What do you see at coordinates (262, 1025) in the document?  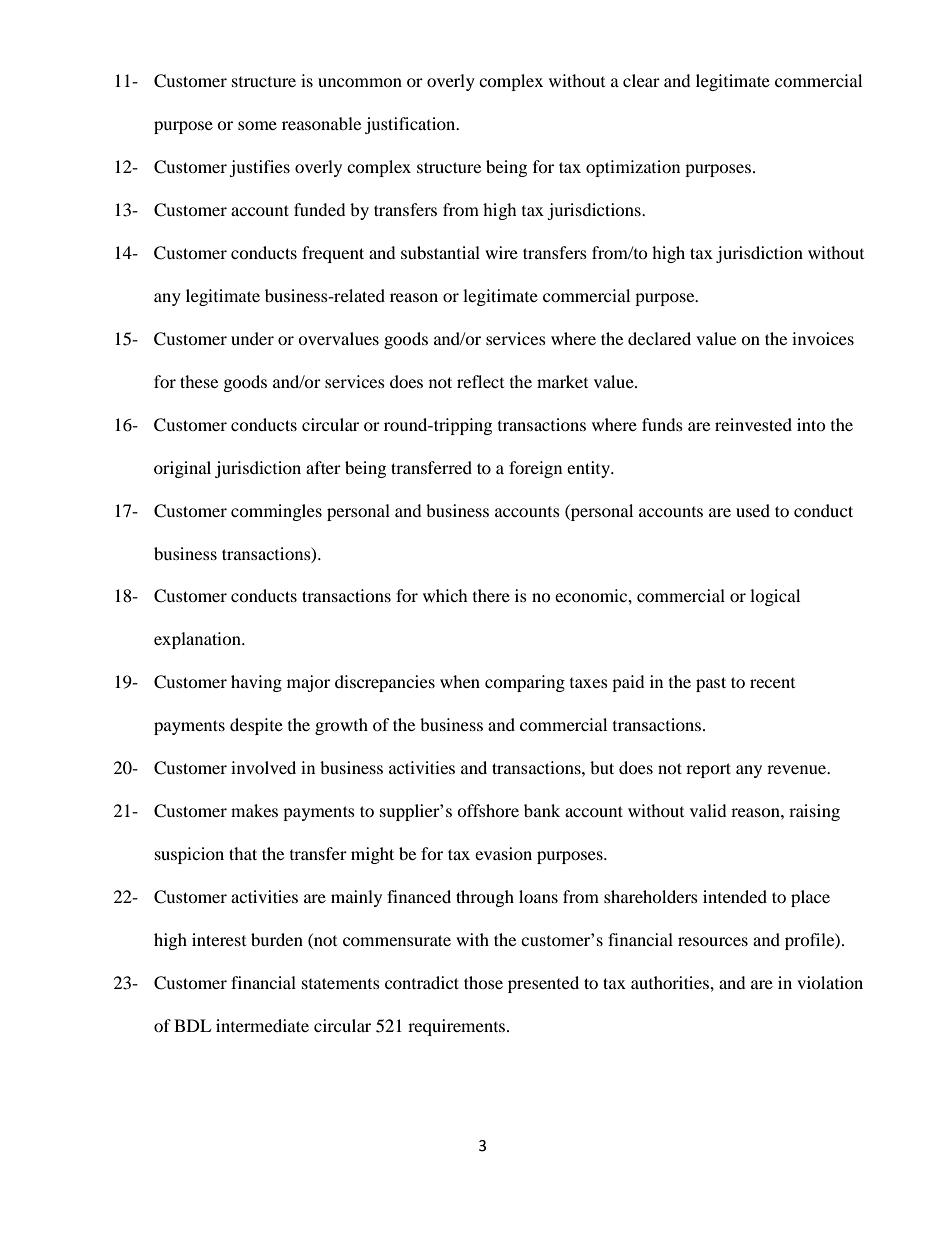 I see `intermediate` at bounding box center [262, 1025].
